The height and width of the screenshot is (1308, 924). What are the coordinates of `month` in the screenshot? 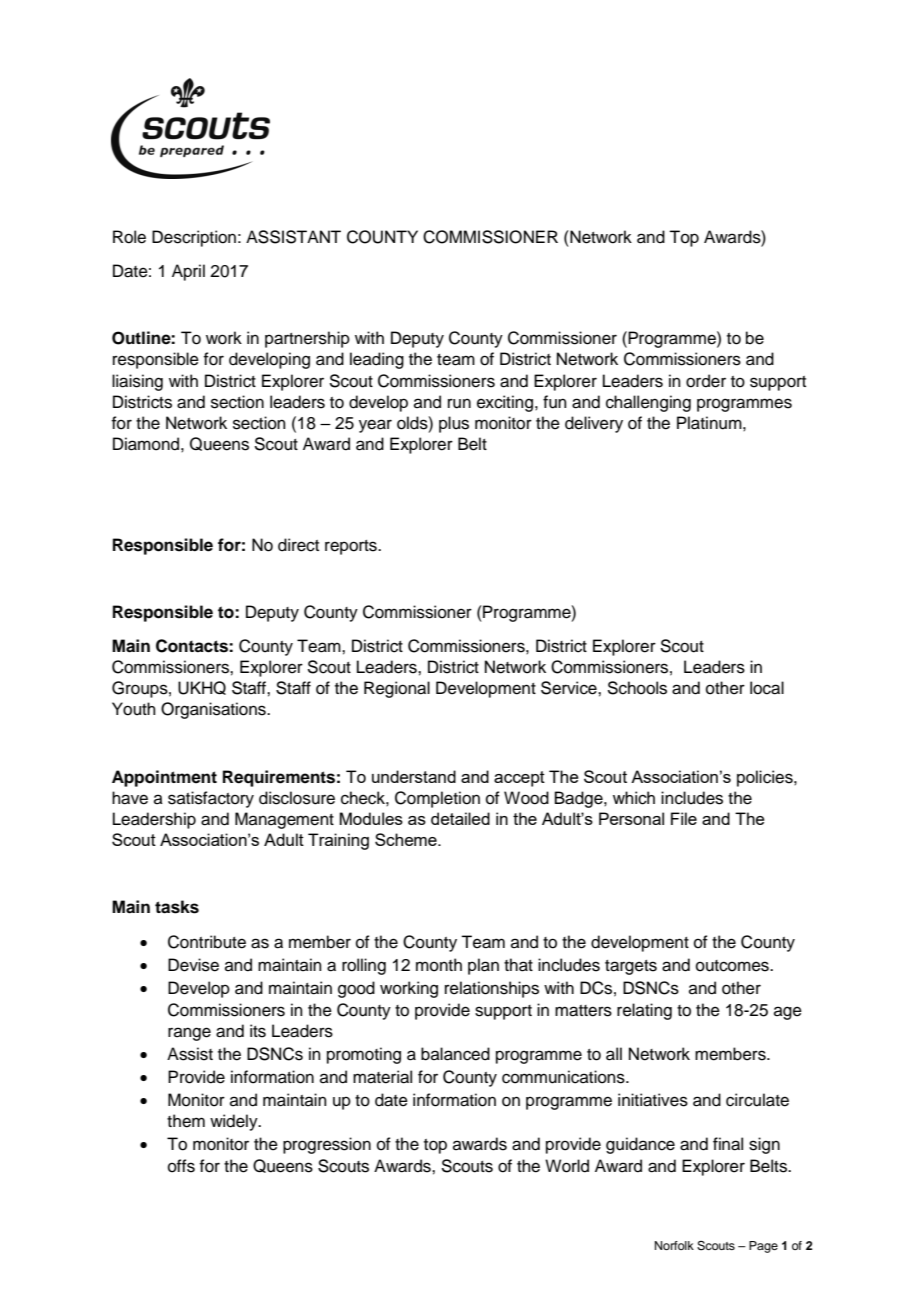 It's located at (439, 965).
